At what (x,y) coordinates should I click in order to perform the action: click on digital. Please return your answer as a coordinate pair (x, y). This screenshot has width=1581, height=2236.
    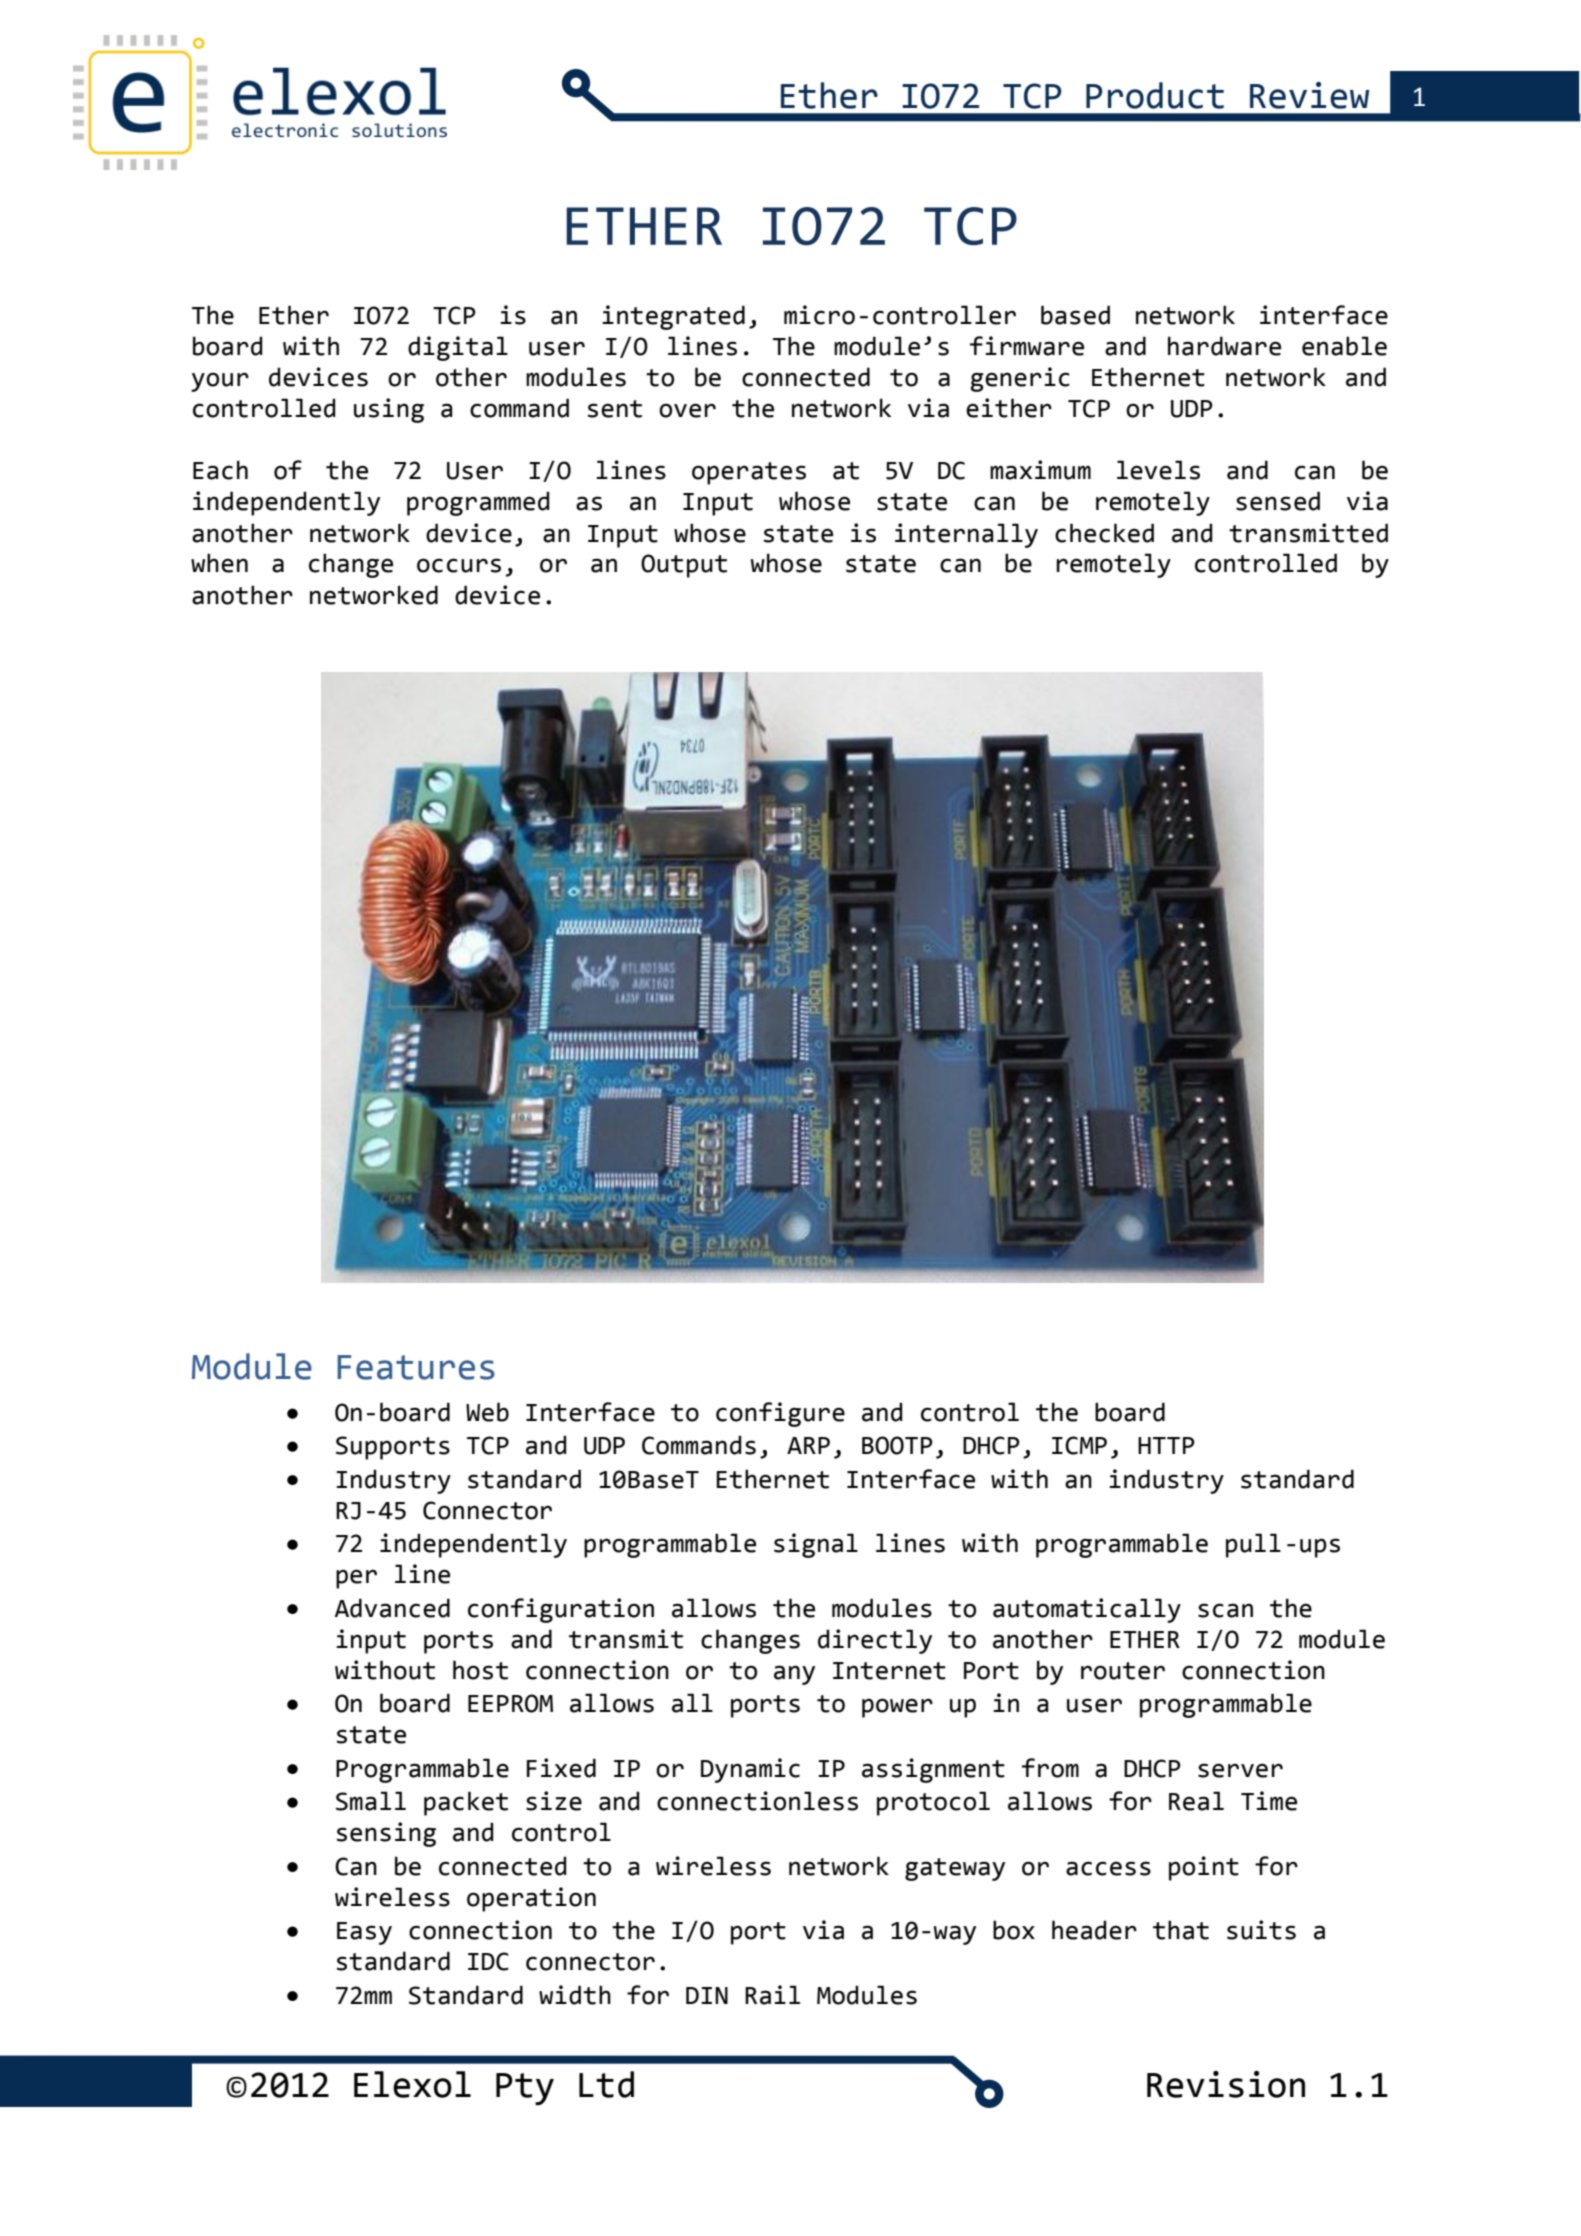
    Looking at the image, I should click on (458, 348).
